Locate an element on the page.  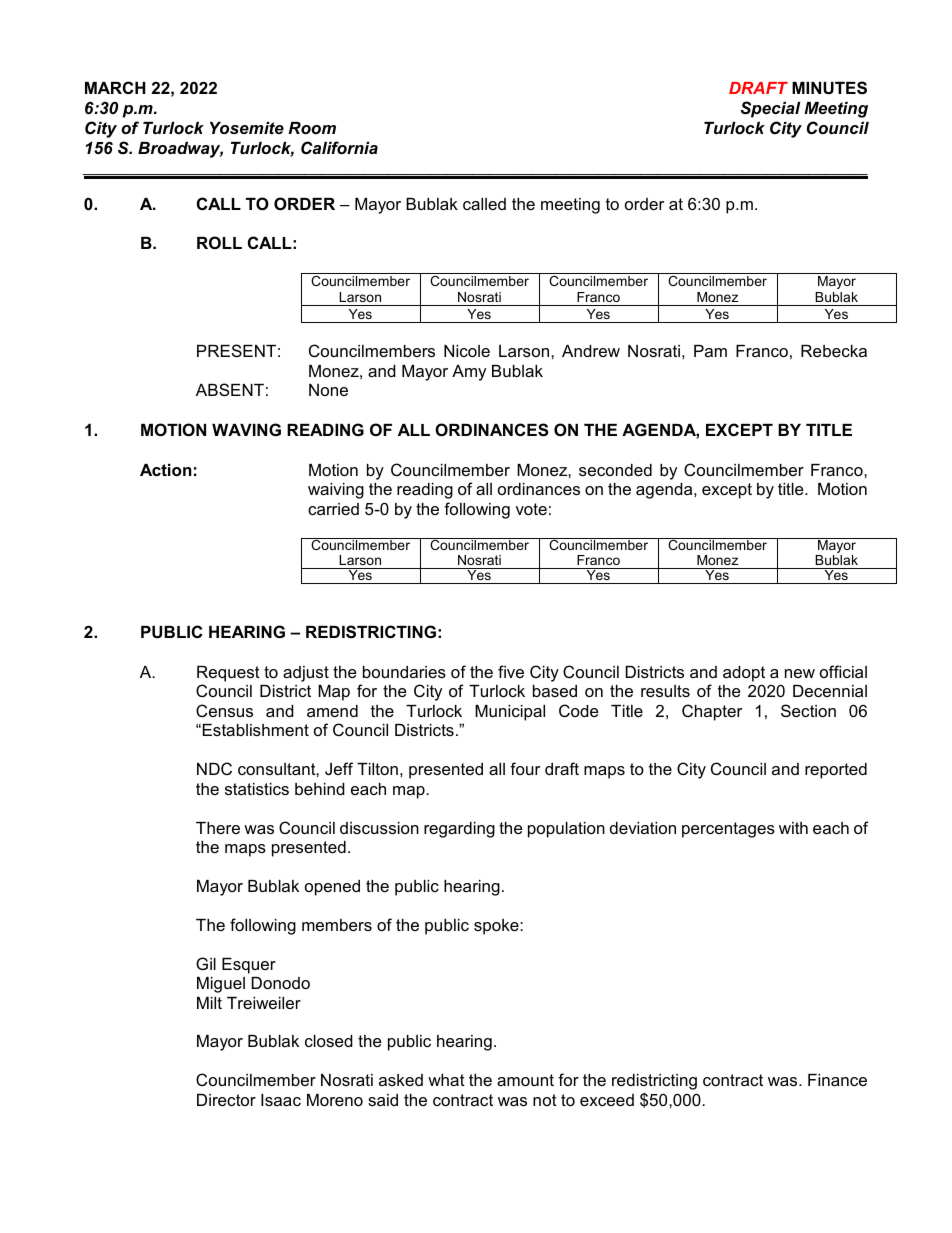
Special is located at coordinates (770, 109).
